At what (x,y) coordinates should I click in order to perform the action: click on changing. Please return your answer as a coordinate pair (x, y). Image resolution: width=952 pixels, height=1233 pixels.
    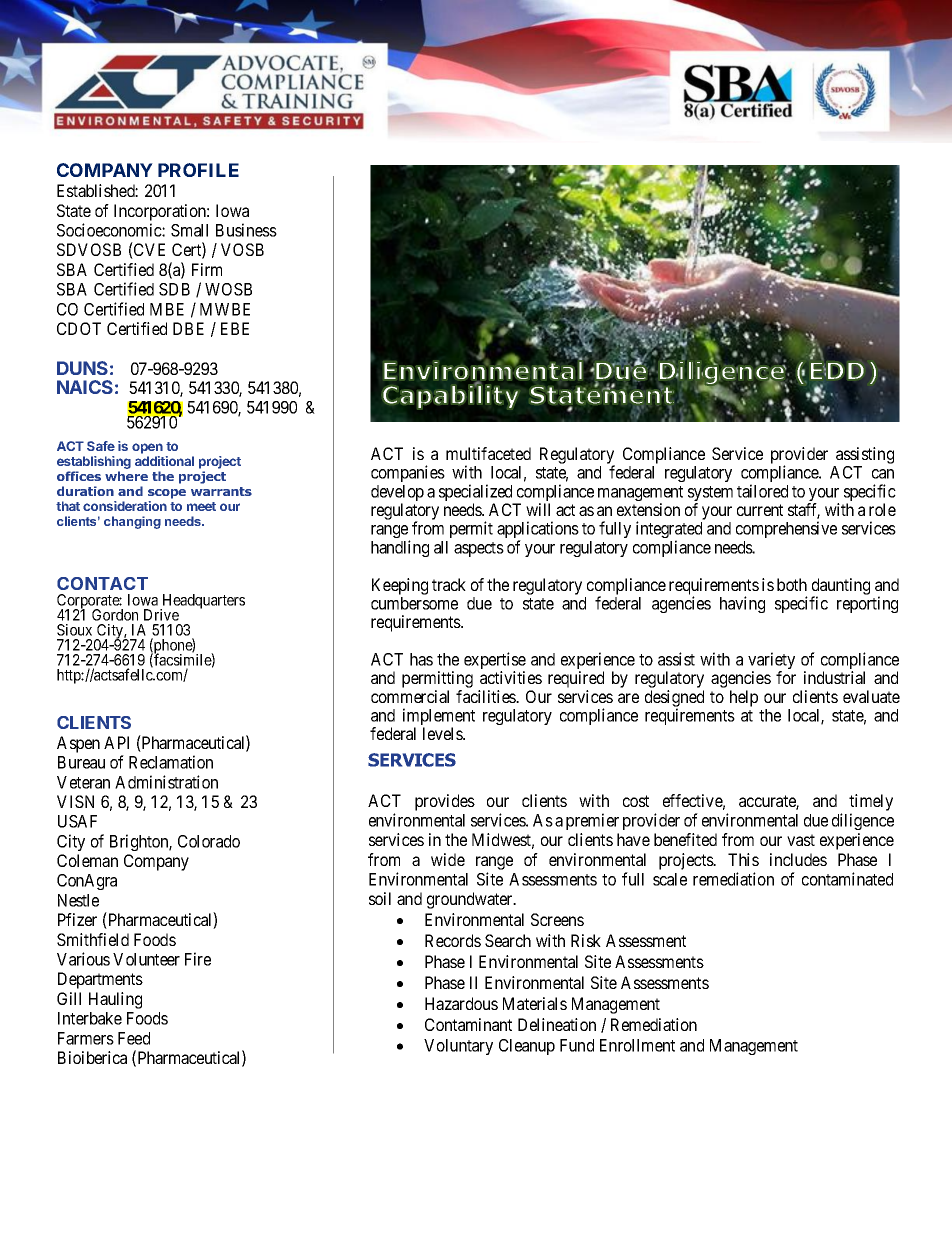
    Looking at the image, I should click on (132, 522).
